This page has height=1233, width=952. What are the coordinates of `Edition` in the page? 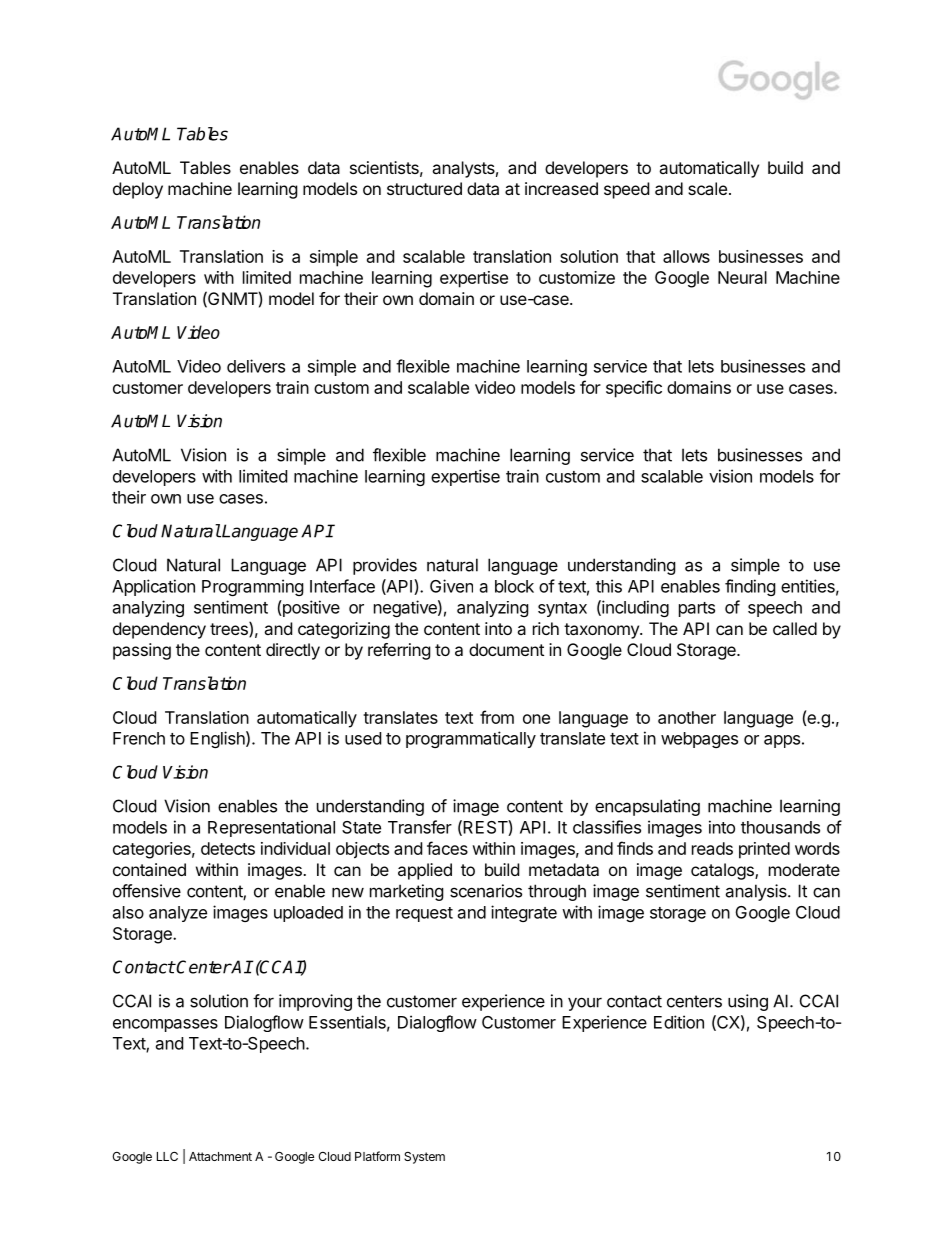 It's located at (679, 1022).
